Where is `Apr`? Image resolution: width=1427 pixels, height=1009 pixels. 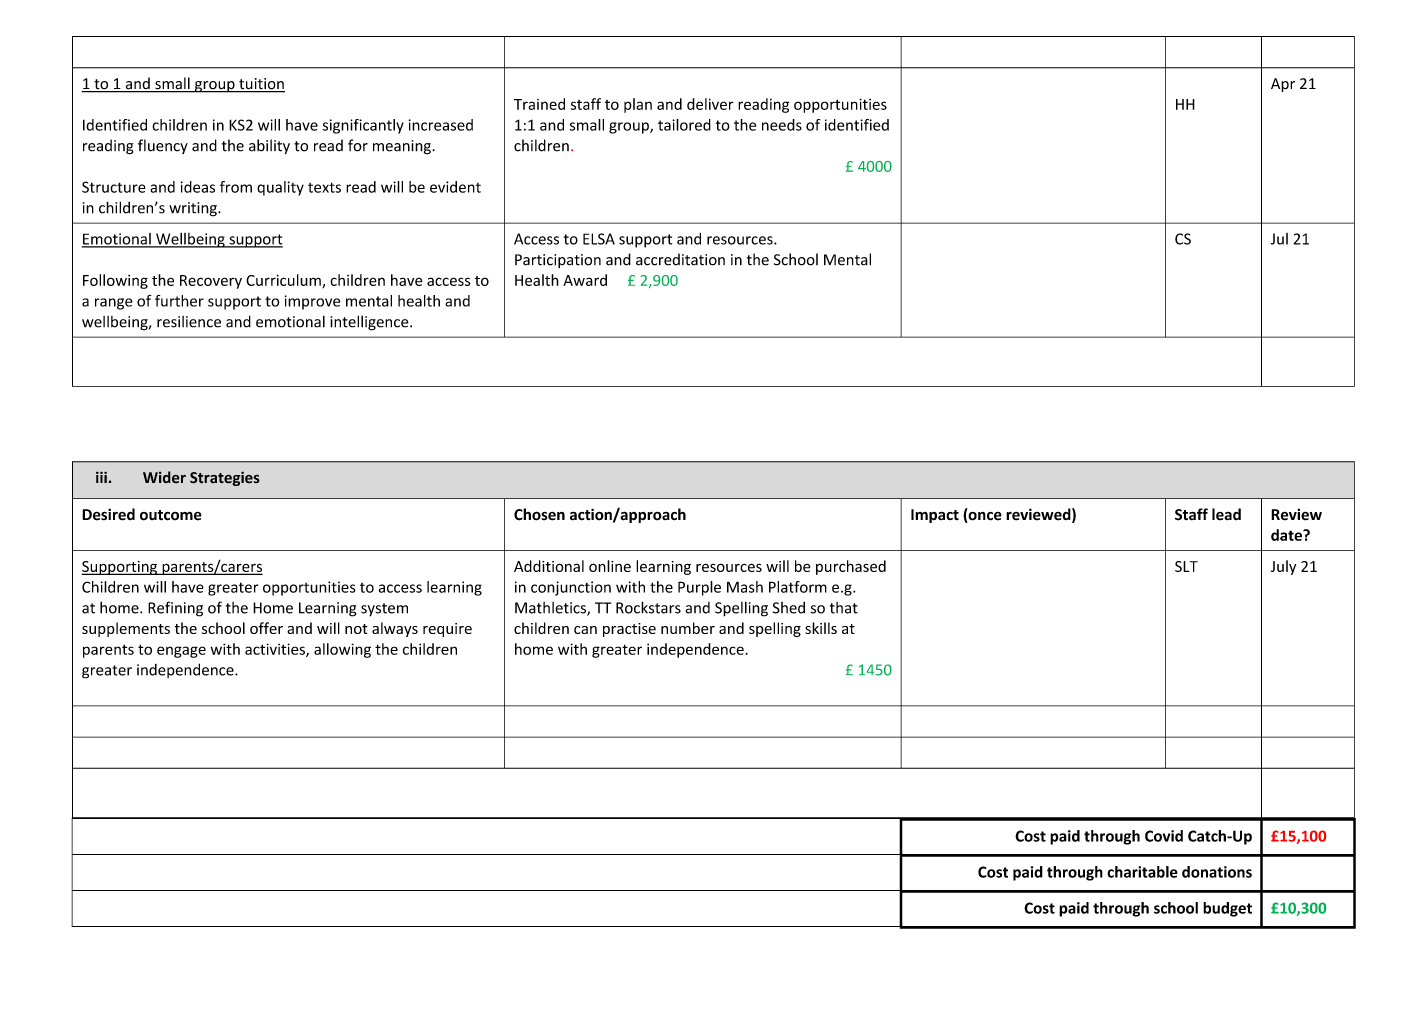 Apr is located at coordinates (1283, 85).
